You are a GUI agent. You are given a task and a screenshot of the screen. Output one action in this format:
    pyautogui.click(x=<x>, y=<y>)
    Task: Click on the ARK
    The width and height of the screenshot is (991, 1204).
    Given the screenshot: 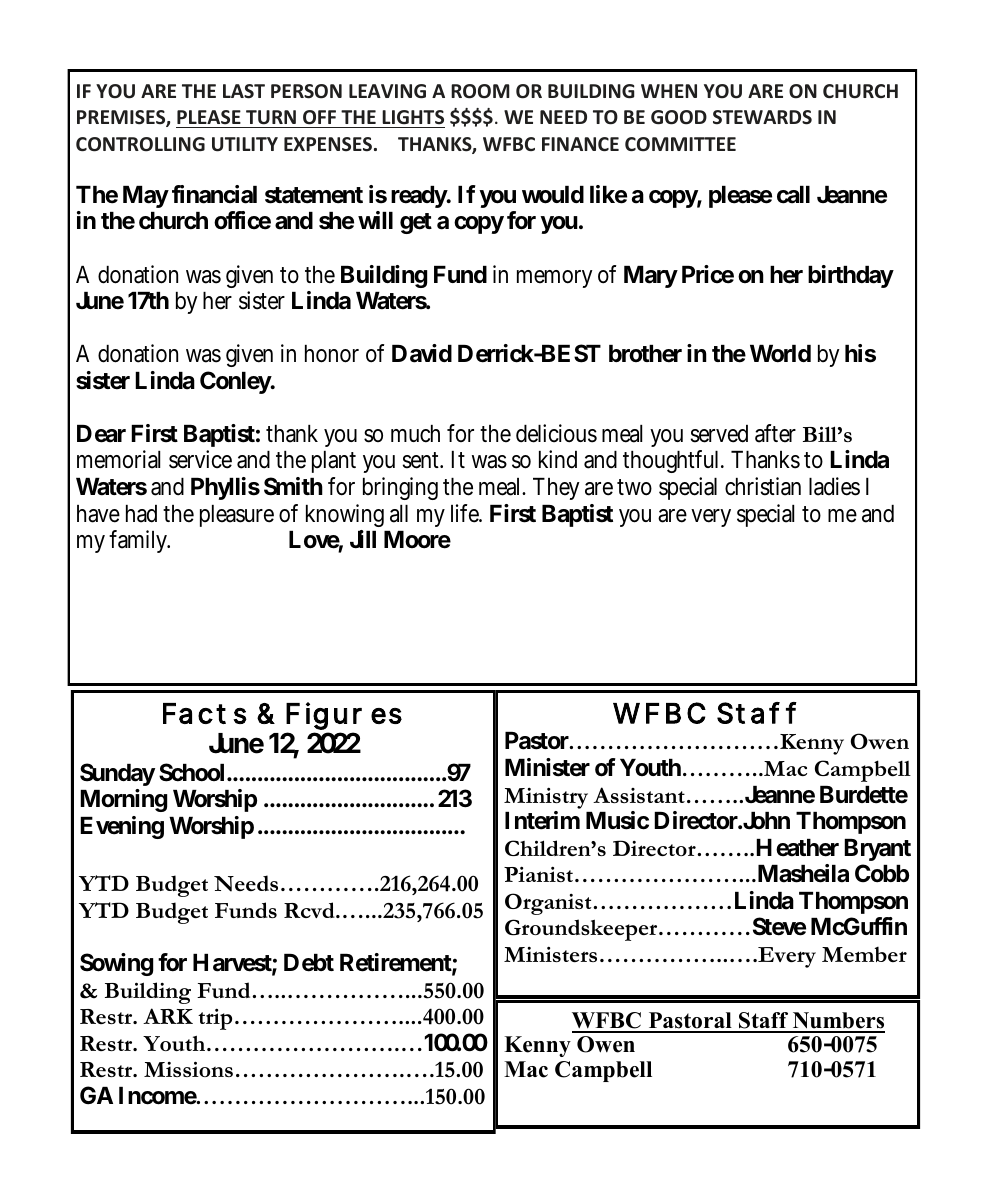 What is the action you would take?
    pyautogui.click(x=168, y=1016)
